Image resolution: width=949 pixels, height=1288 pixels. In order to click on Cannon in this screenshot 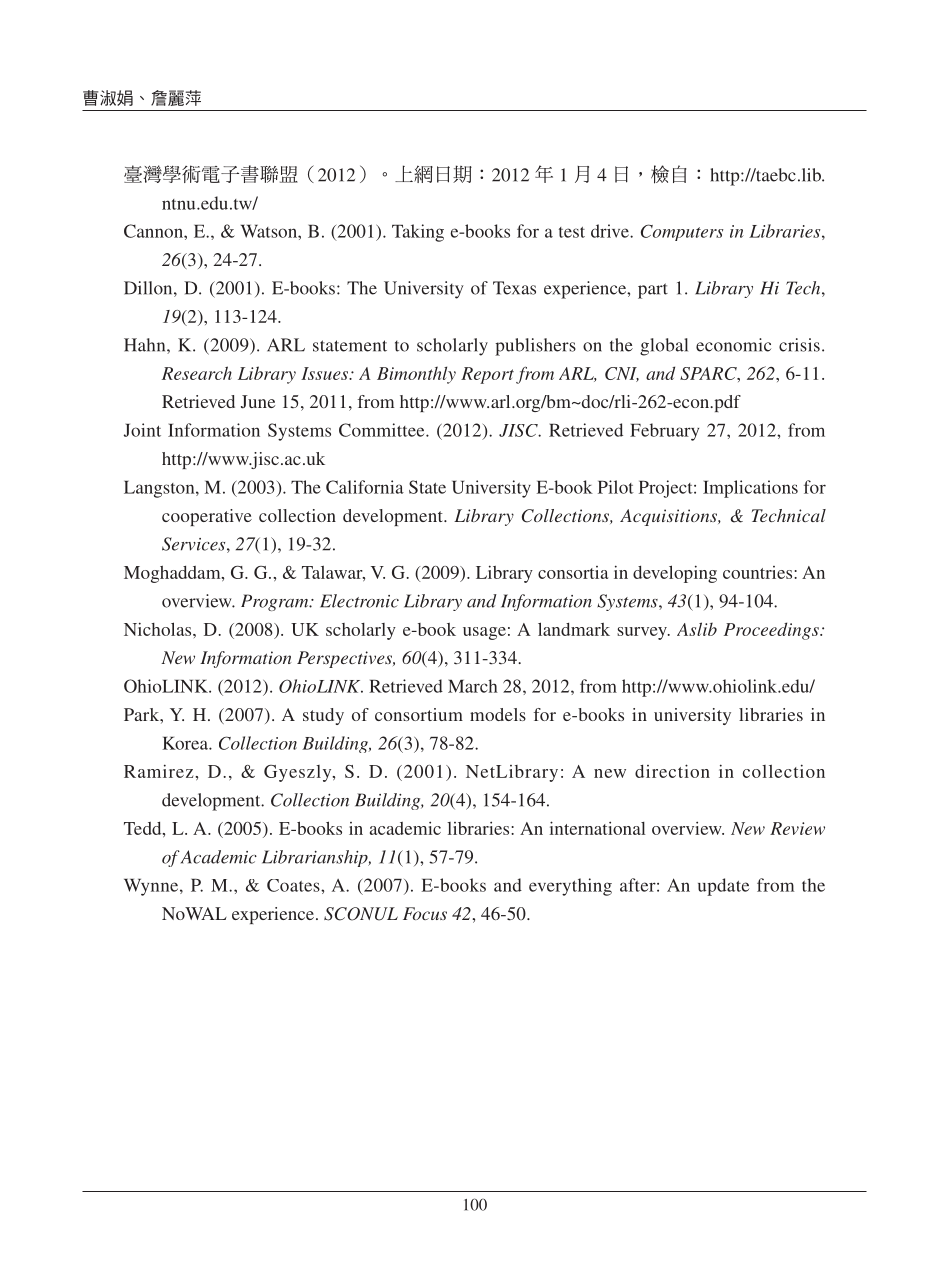, I will do `click(154, 231)`.
